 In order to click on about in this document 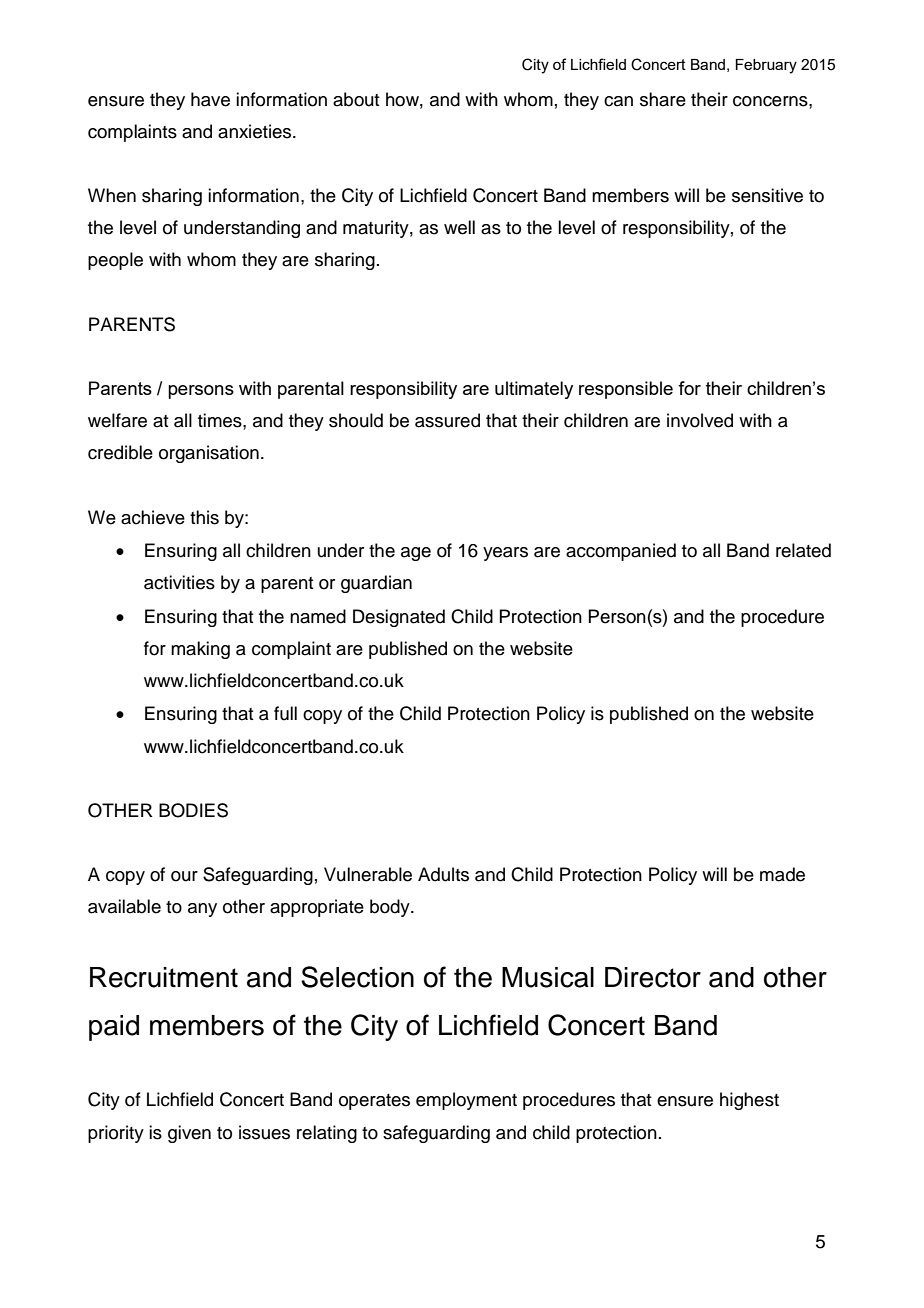, I will do `click(356, 99)`.
